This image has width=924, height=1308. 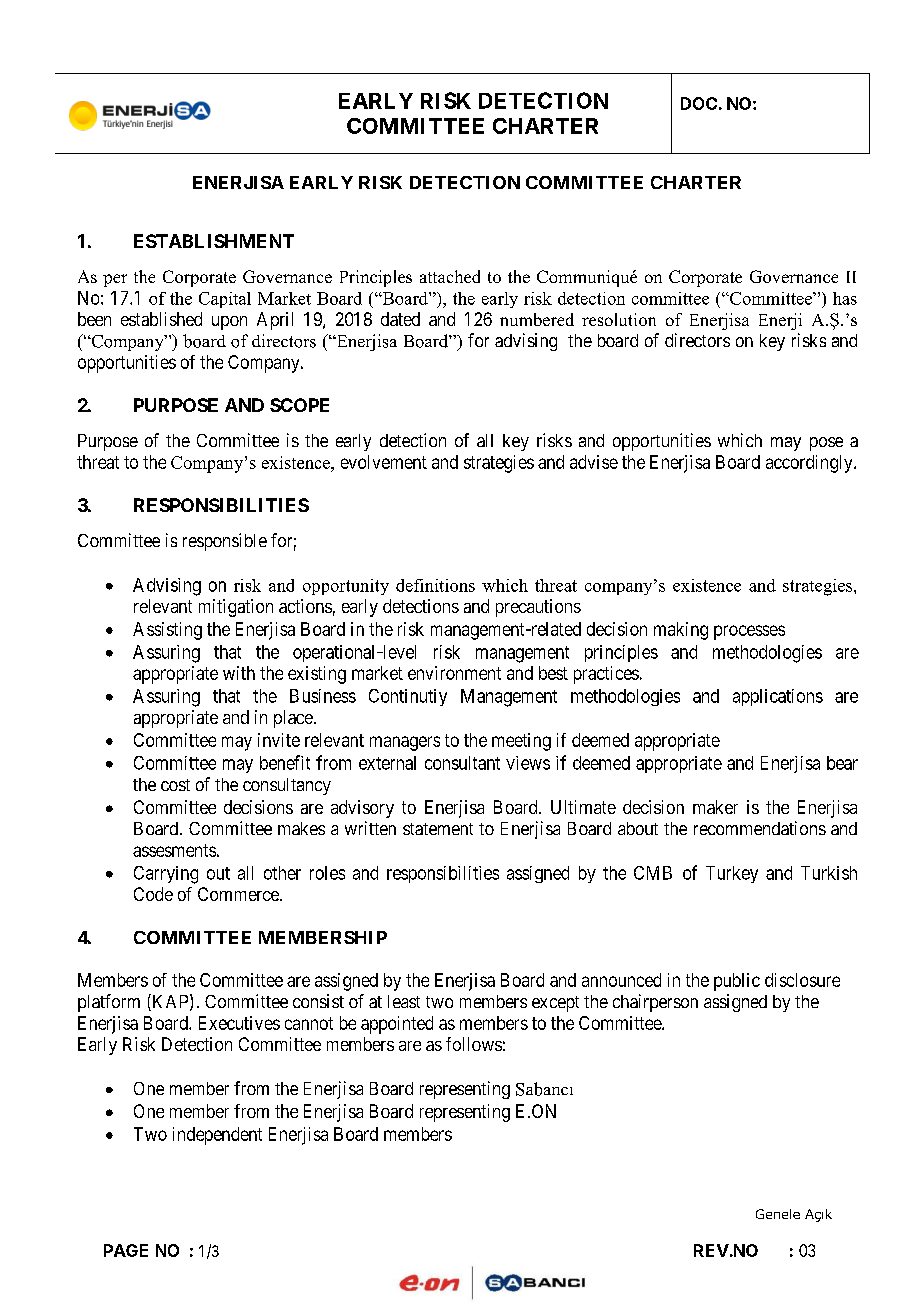 What do you see at coordinates (225, 542) in the image?
I see `responsible` at bounding box center [225, 542].
